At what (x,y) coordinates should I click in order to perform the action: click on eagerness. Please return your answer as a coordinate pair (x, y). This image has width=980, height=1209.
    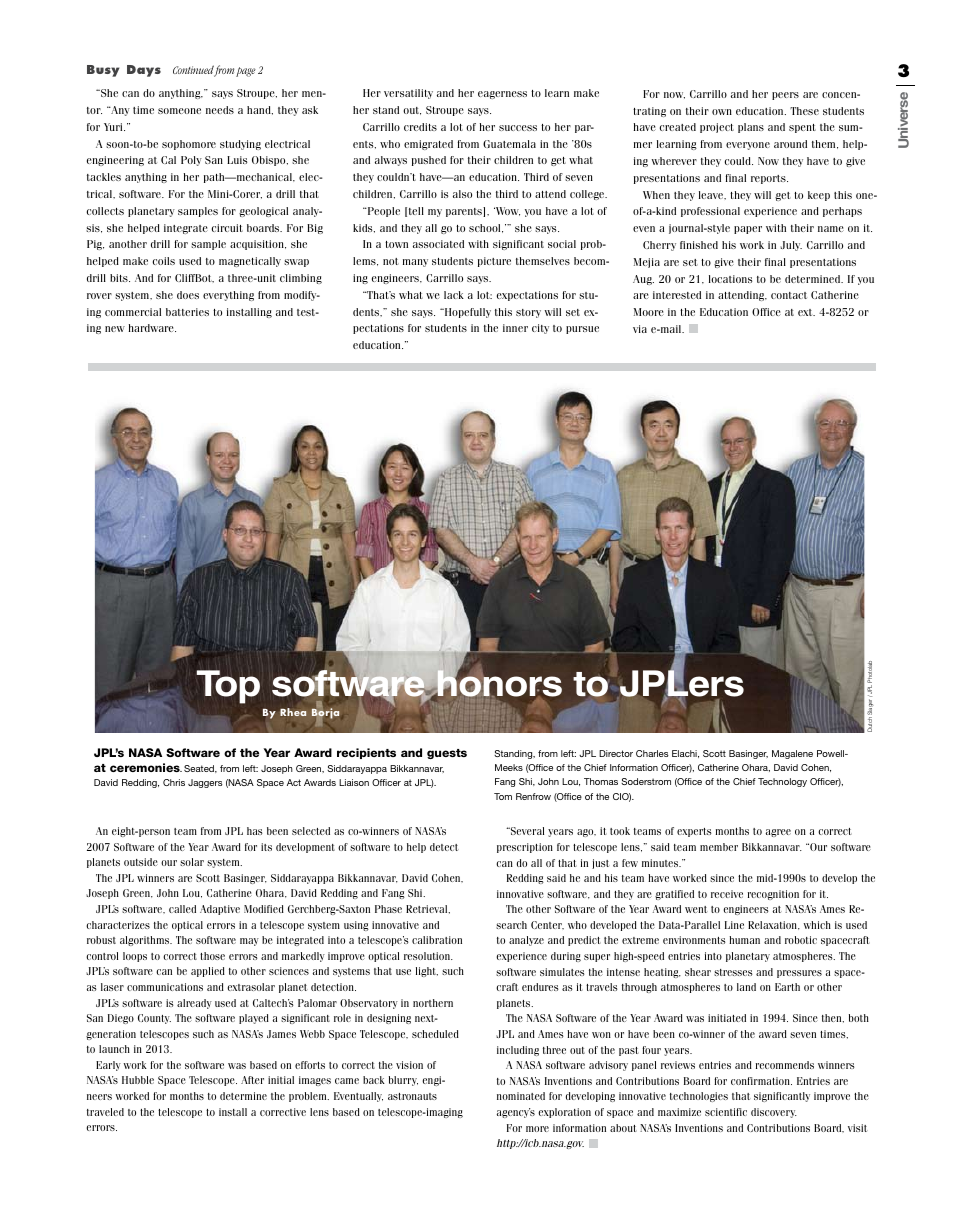
    Looking at the image, I should click on (502, 95).
